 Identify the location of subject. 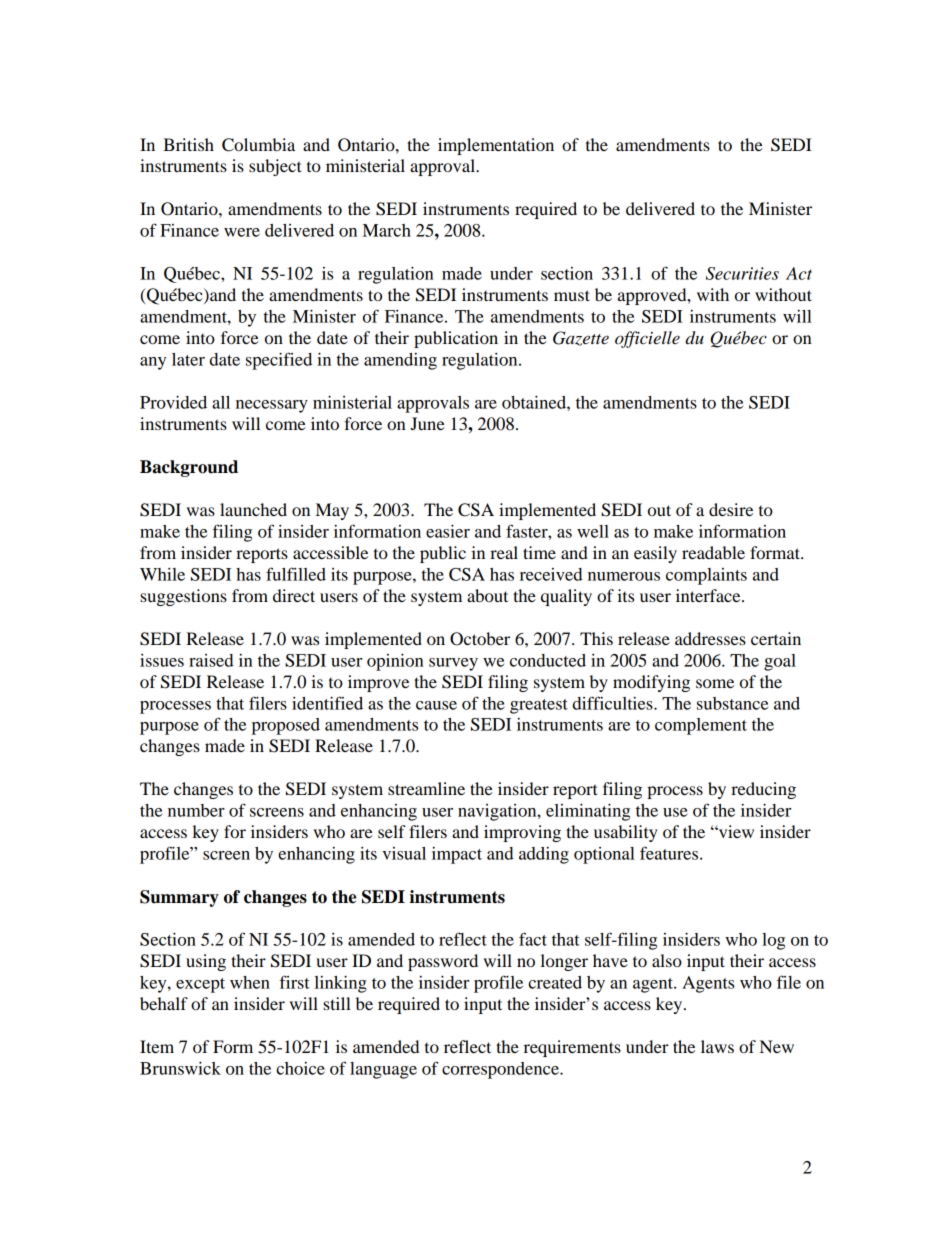
(275, 167).
